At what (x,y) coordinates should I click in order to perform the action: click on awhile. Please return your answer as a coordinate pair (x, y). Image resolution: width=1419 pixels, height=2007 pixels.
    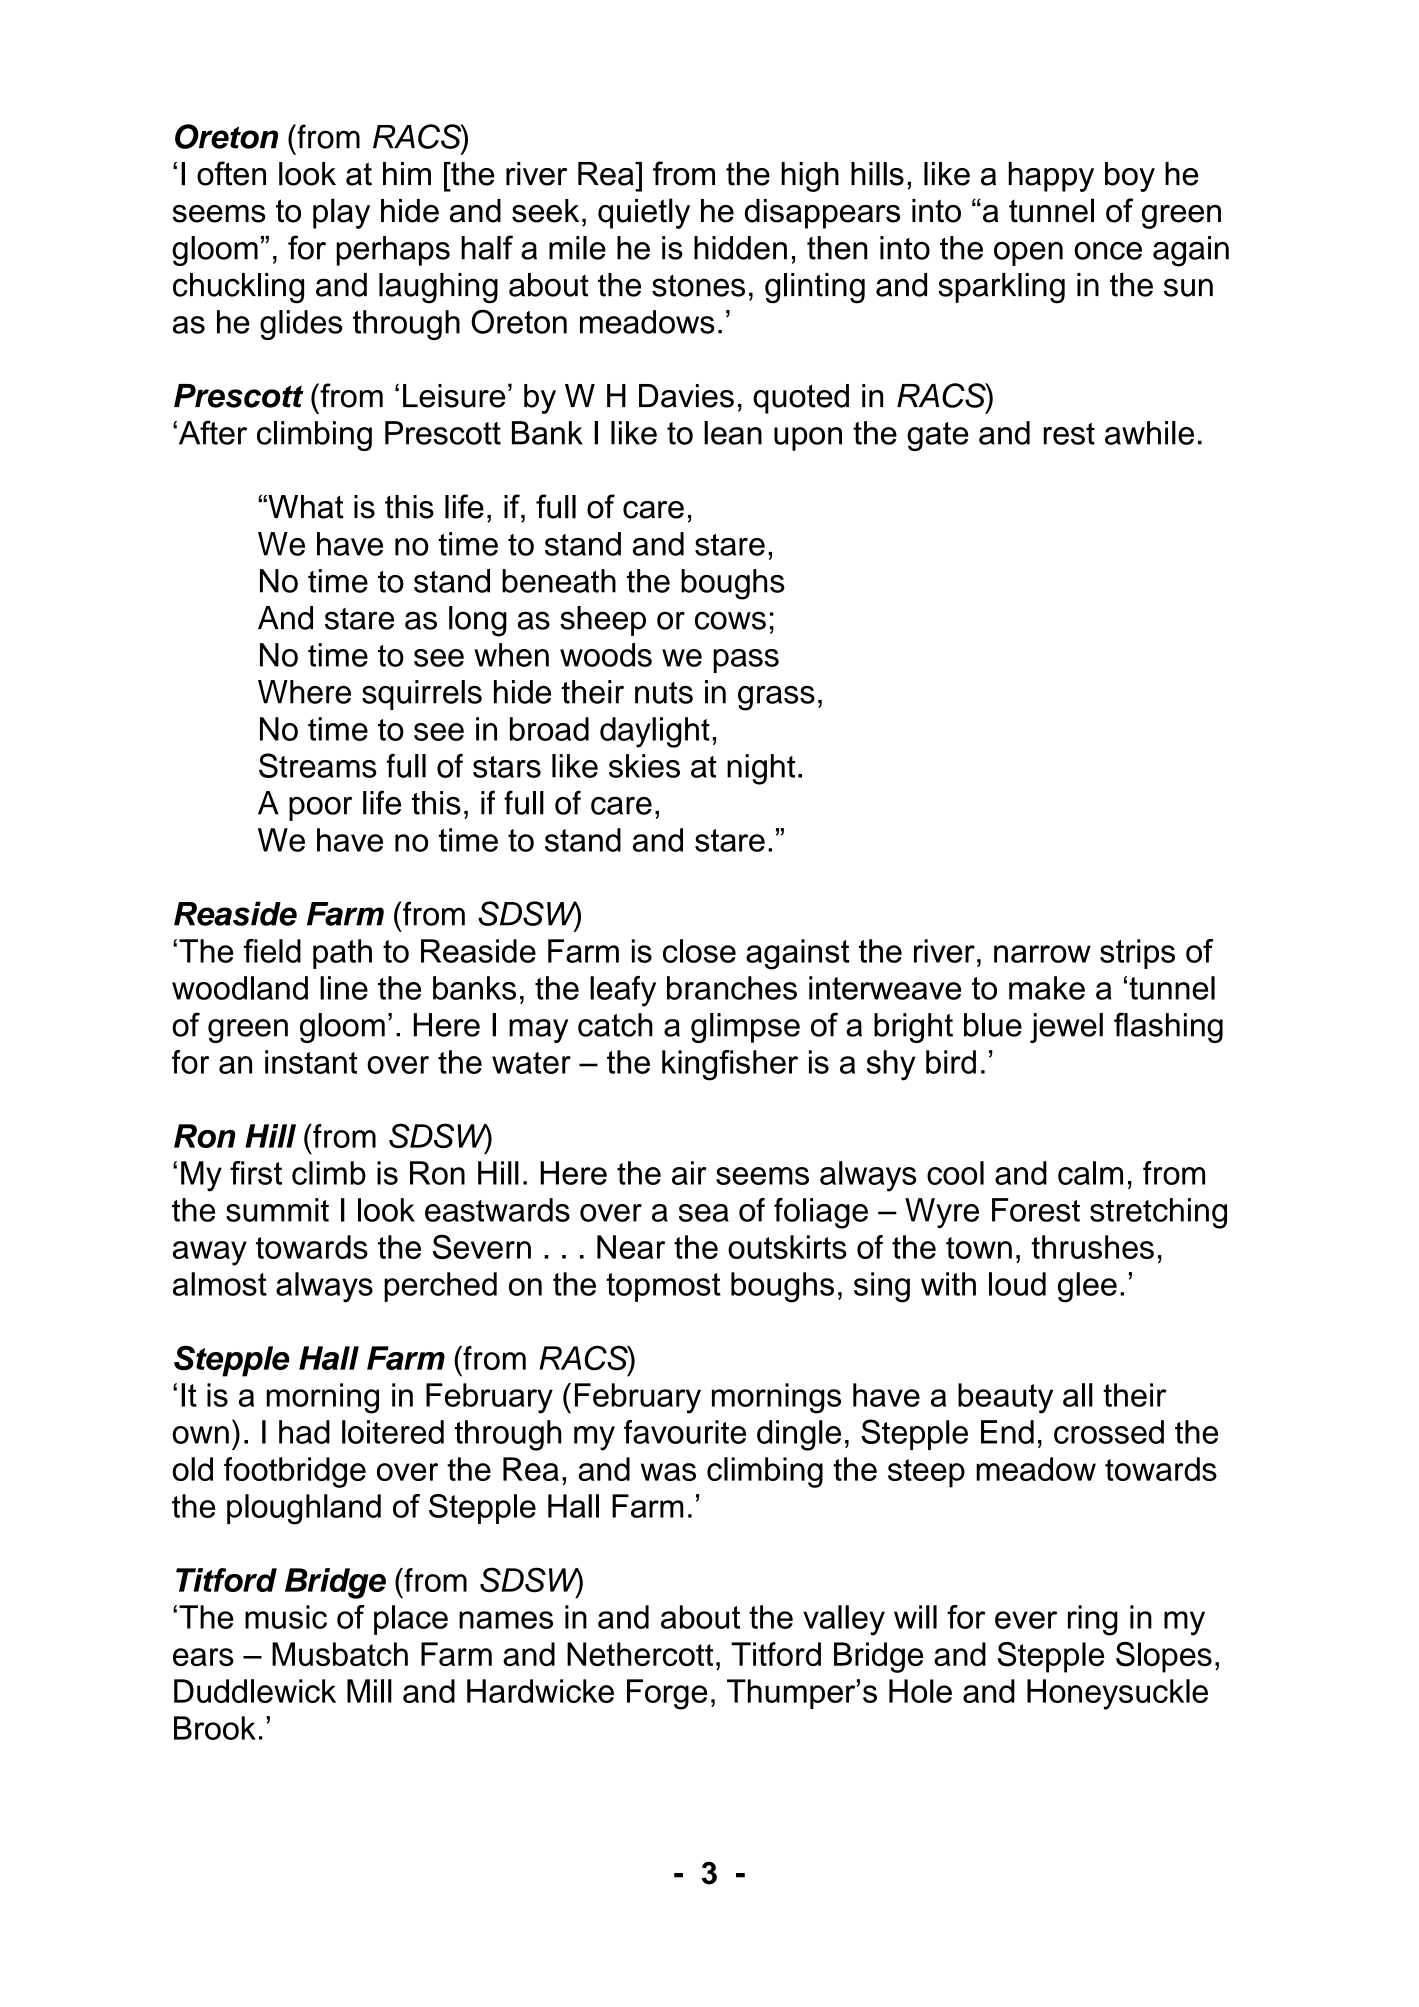
    Looking at the image, I should click on (1149, 433).
